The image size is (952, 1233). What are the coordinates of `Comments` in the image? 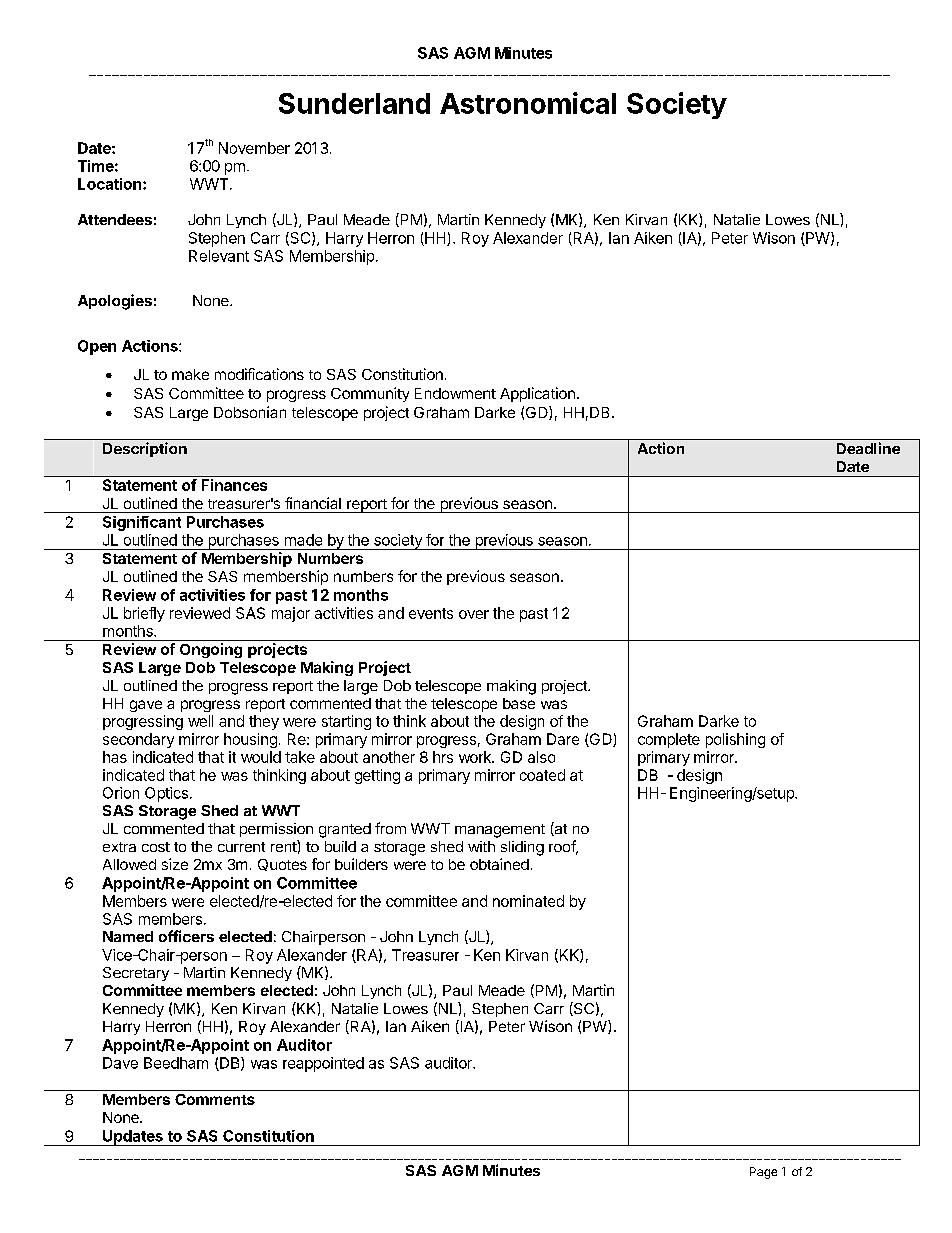 It's located at (215, 1099).
